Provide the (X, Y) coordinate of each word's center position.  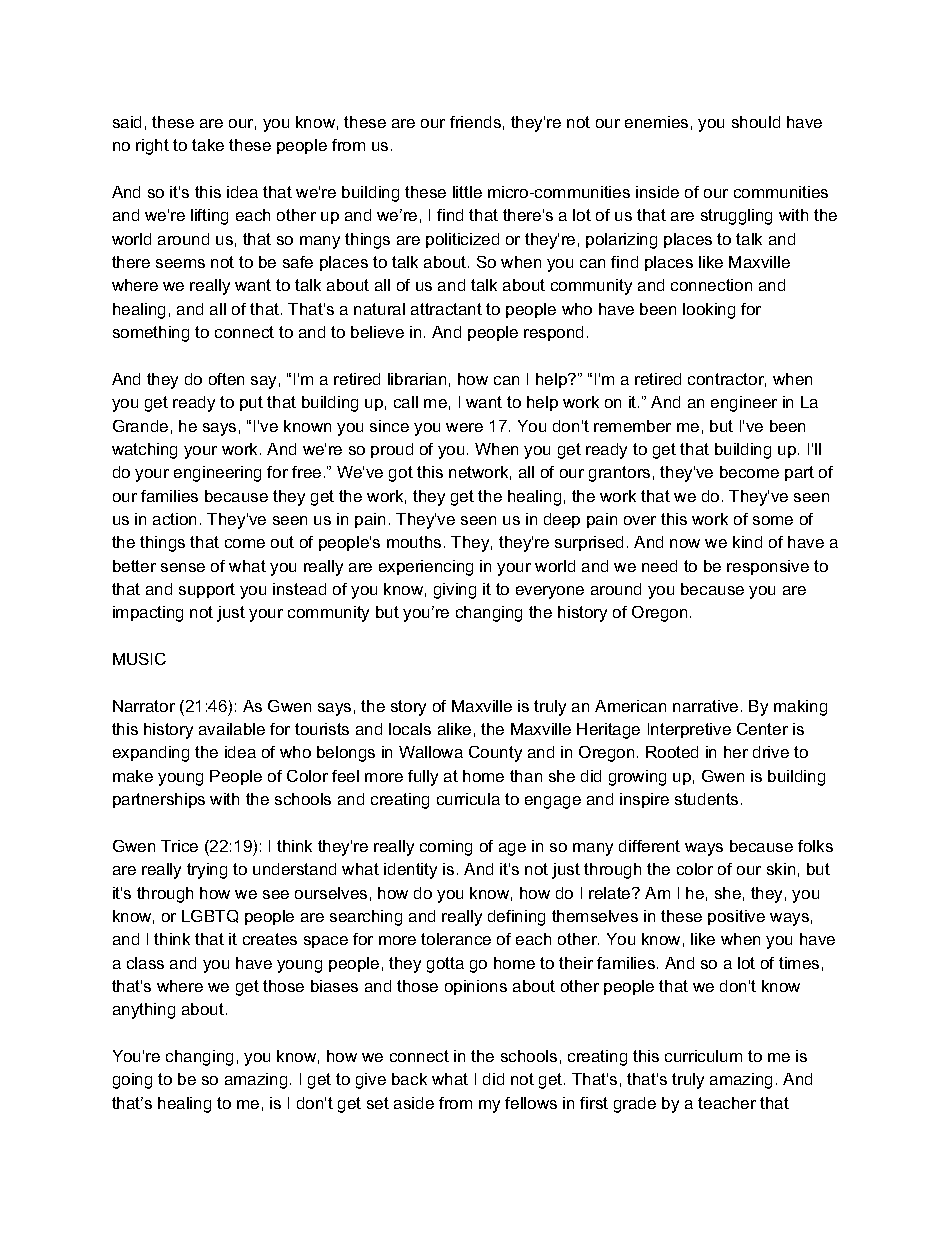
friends (475, 122)
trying (207, 871)
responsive (768, 567)
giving (455, 591)
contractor (727, 380)
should (756, 122)
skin (781, 869)
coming (446, 848)
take (208, 145)
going (132, 1081)
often (226, 379)
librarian (417, 379)
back (409, 1079)
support (207, 590)
